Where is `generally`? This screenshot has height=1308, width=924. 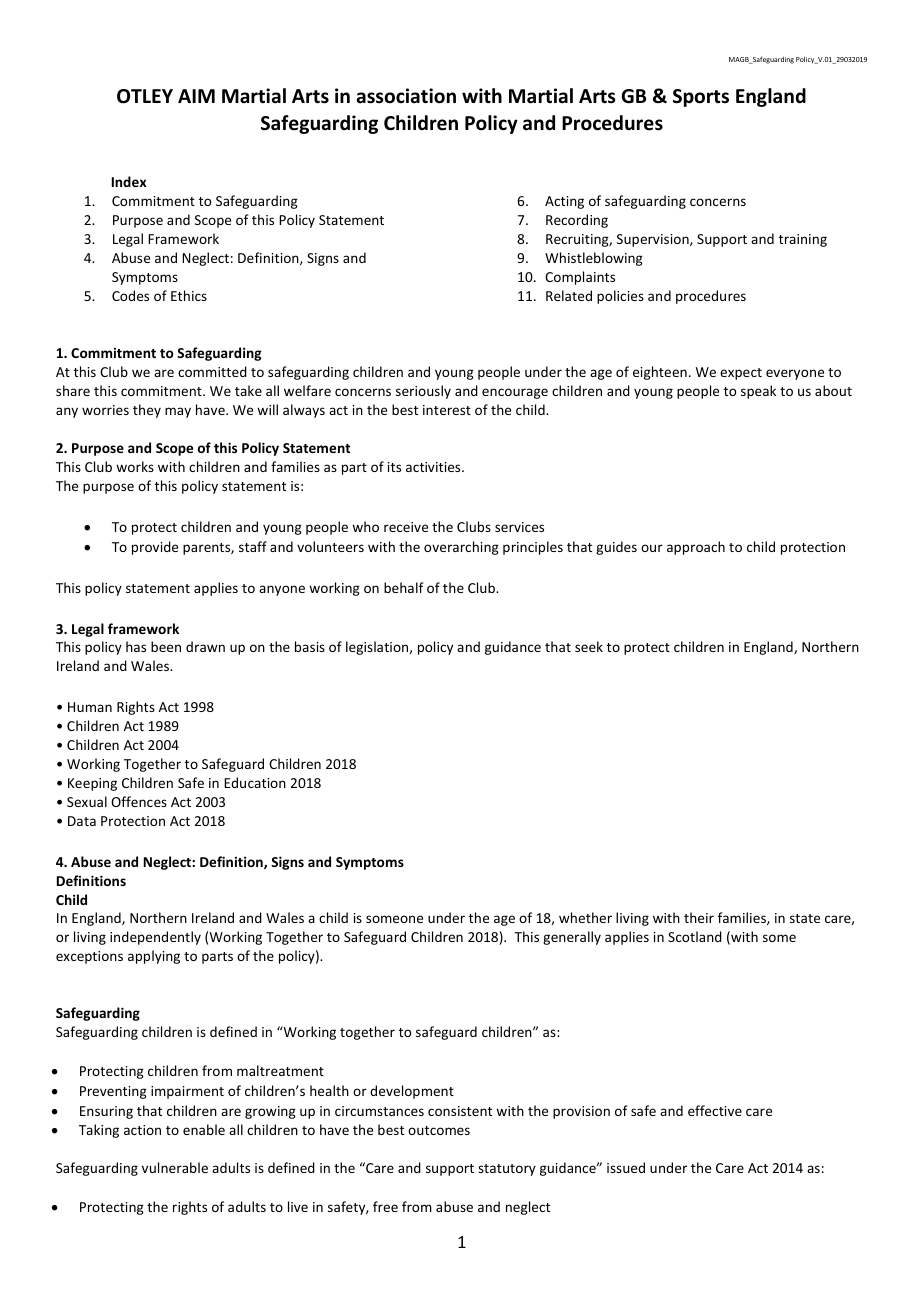 generally is located at coordinates (572, 938).
